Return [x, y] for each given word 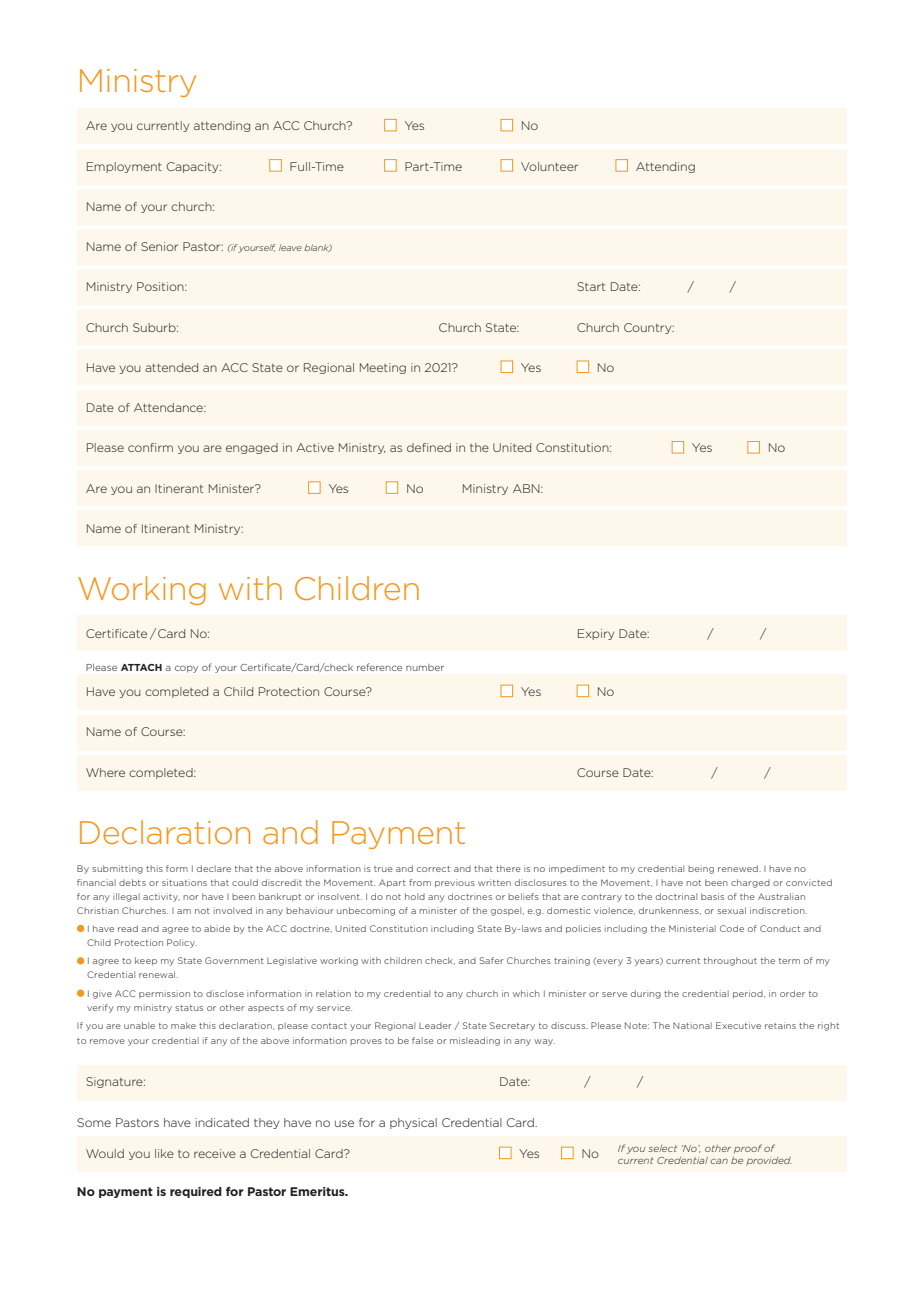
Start [591, 286]
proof [748, 1148]
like [164, 1153]
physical [413, 1123]
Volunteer [549, 166]
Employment [124, 167]
